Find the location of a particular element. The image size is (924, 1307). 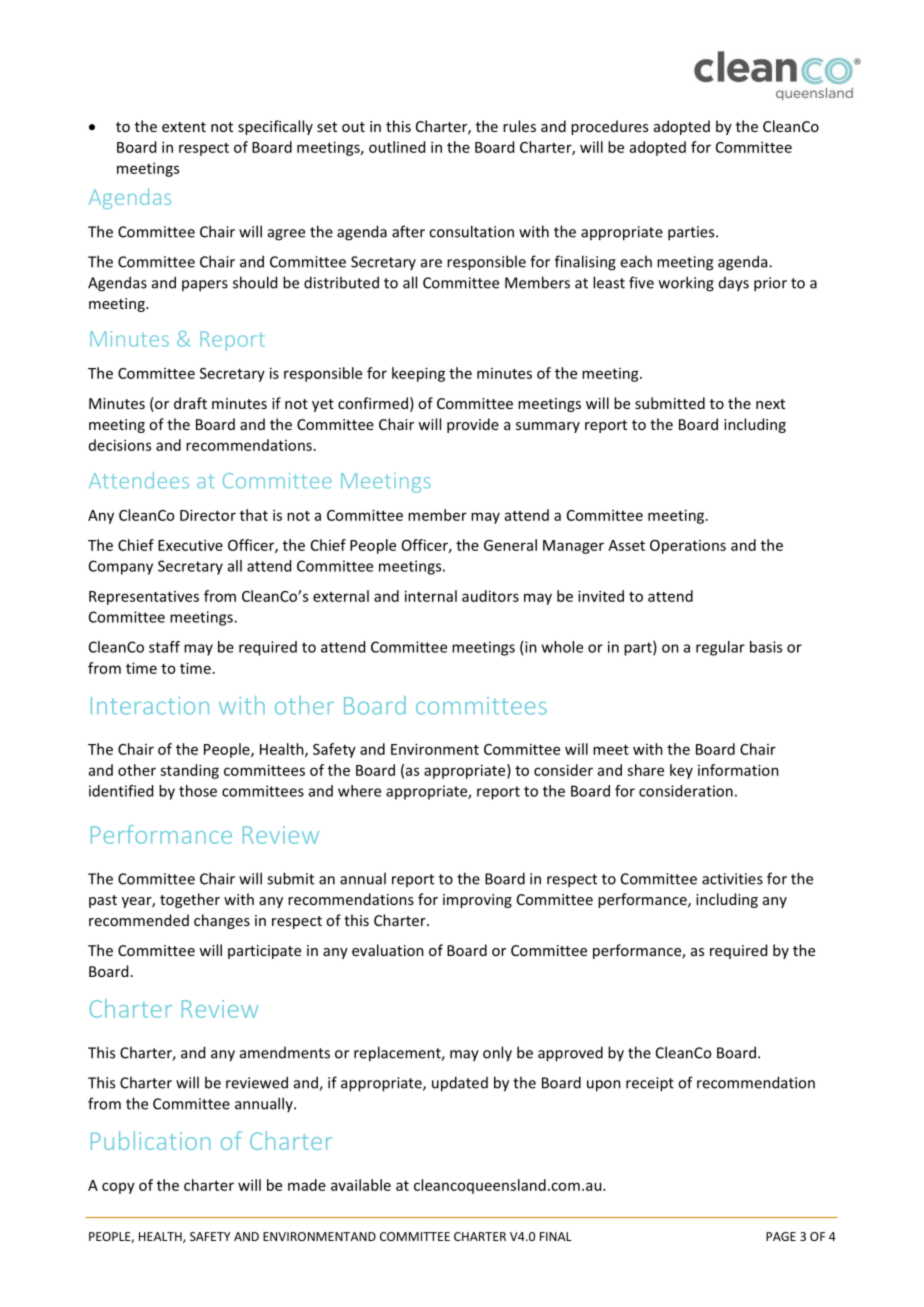

internal is located at coordinates (431, 596).
